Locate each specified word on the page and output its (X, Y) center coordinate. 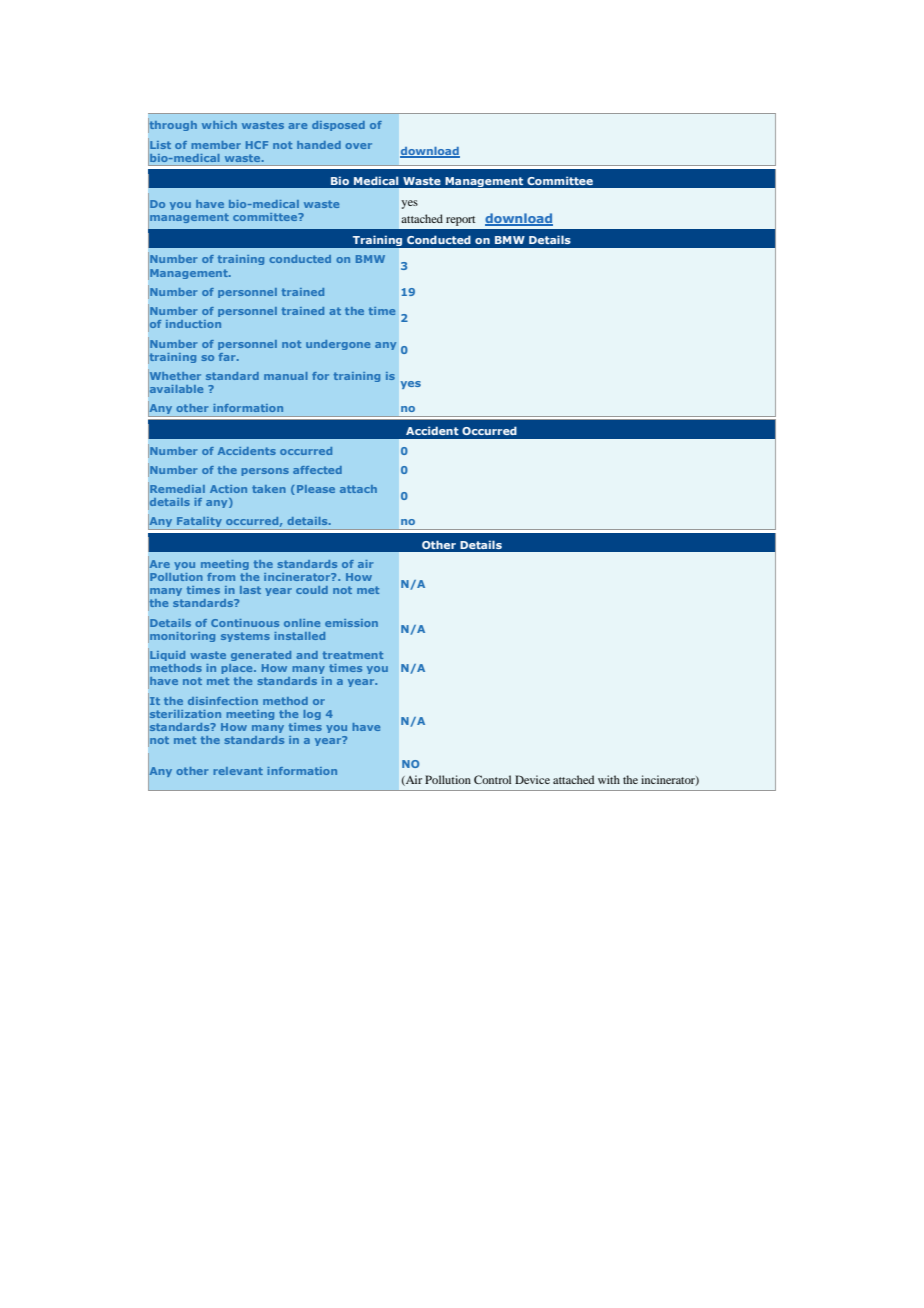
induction (193, 324)
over (358, 146)
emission (351, 623)
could (312, 590)
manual (286, 376)
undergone (338, 345)
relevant (238, 771)
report (460, 221)
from (221, 577)
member (216, 145)
